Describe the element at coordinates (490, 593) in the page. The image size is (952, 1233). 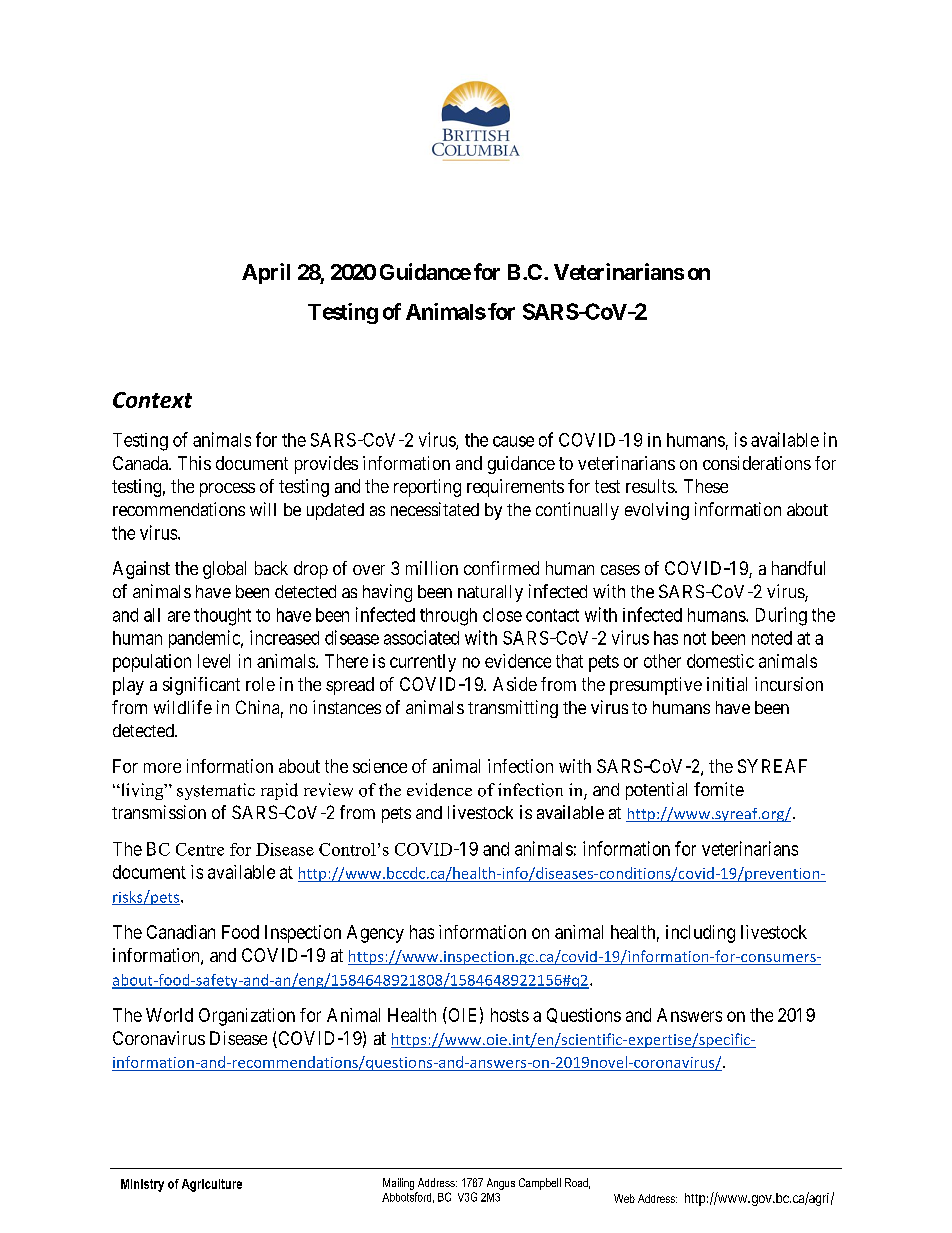
I see `naturally` at that location.
